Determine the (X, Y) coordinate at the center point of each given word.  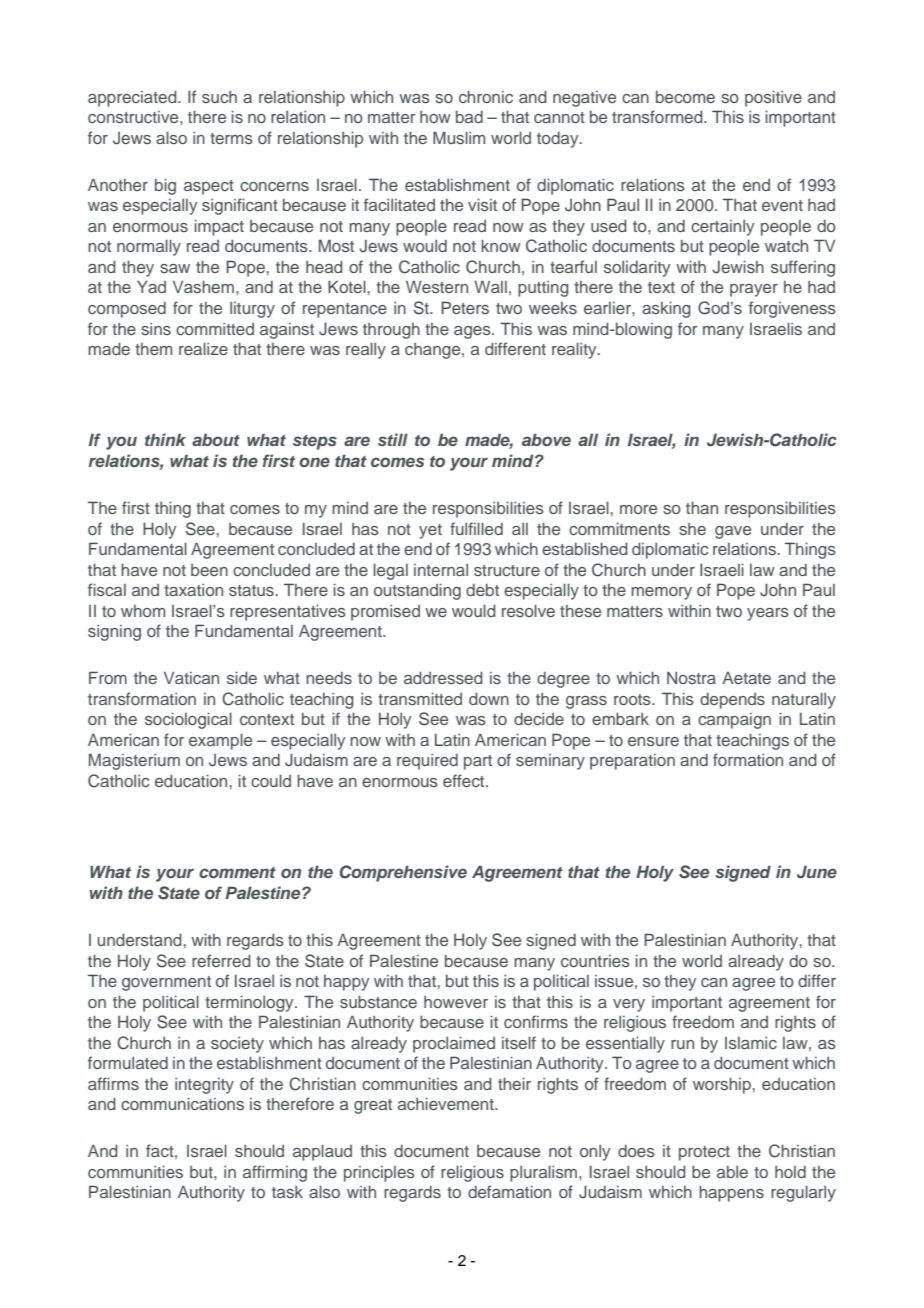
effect (465, 780)
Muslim (459, 137)
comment (237, 872)
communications (182, 1103)
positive (773, 98)
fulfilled (476, 528)
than (702, 507)
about (216, 439)
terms (231, 138)
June (817, 872)
